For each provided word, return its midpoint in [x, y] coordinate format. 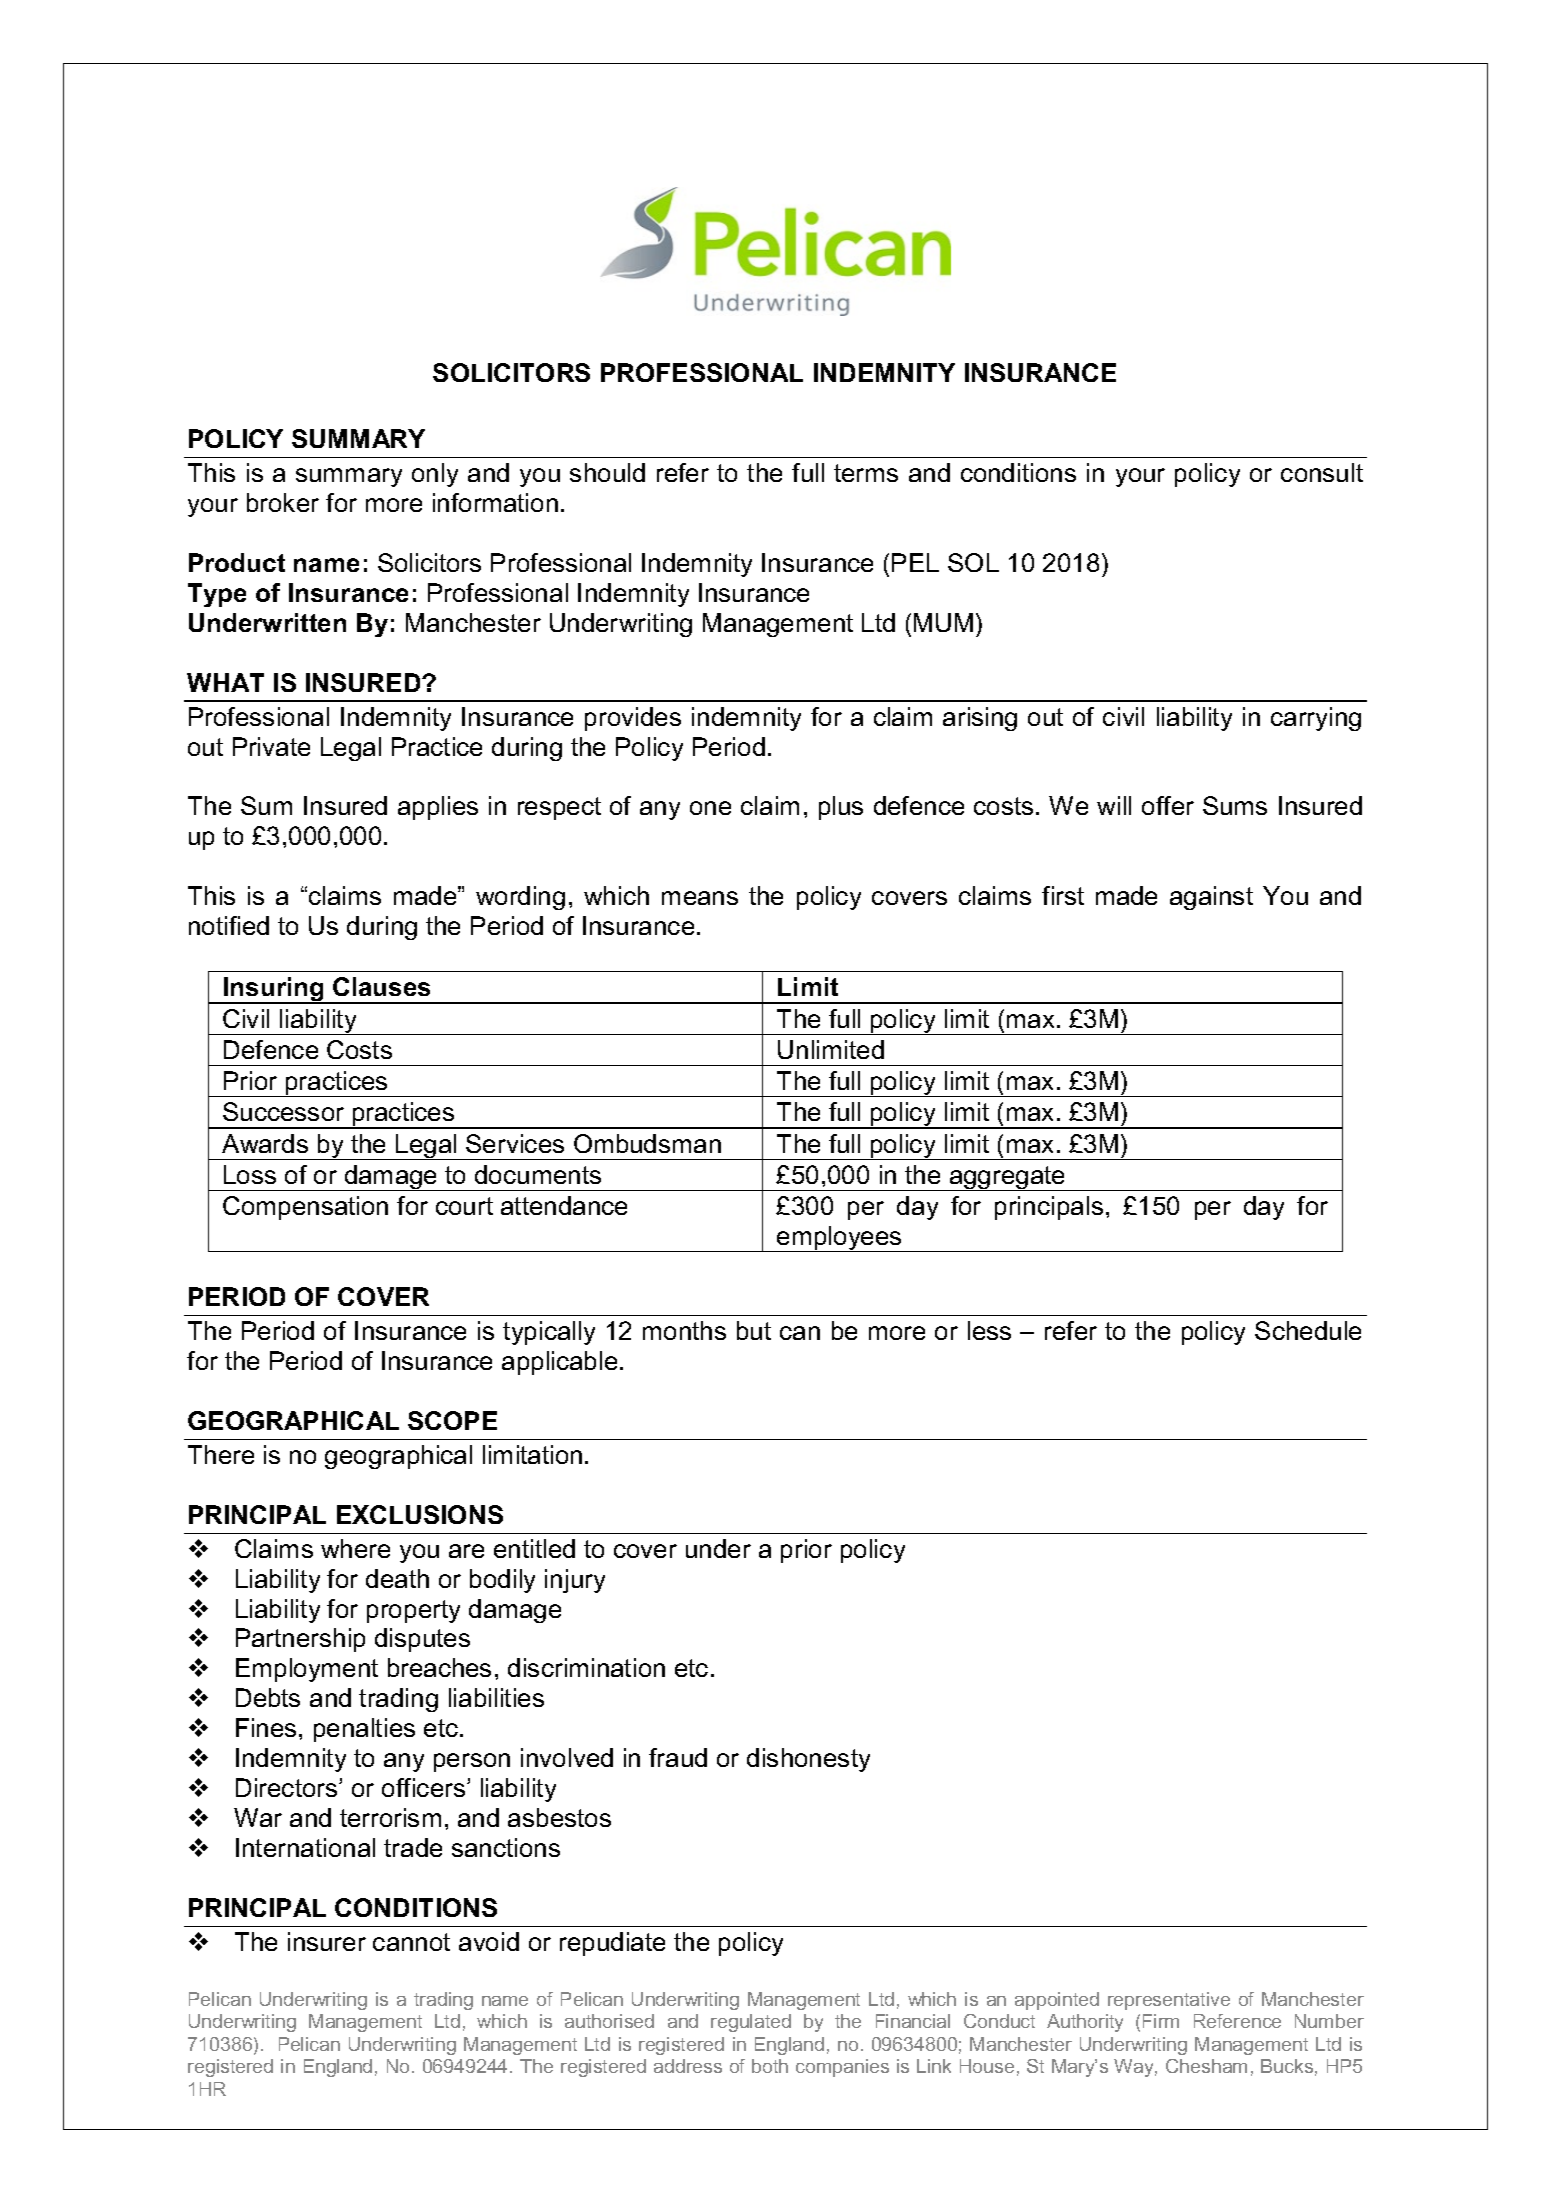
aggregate [1008, 1178]
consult [1322, 472]
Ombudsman [647, 1143]
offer [1168, 805]
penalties [364, 1730]
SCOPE [452, 1420]
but [754, 1330]
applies [438, 808]
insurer [327, 1941]
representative [1169, 2001]
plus [841, 808]
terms [866, 473]
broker [283, 502]
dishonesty [808, 1760]
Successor [283, 1111]
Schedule [1308, 1330]
